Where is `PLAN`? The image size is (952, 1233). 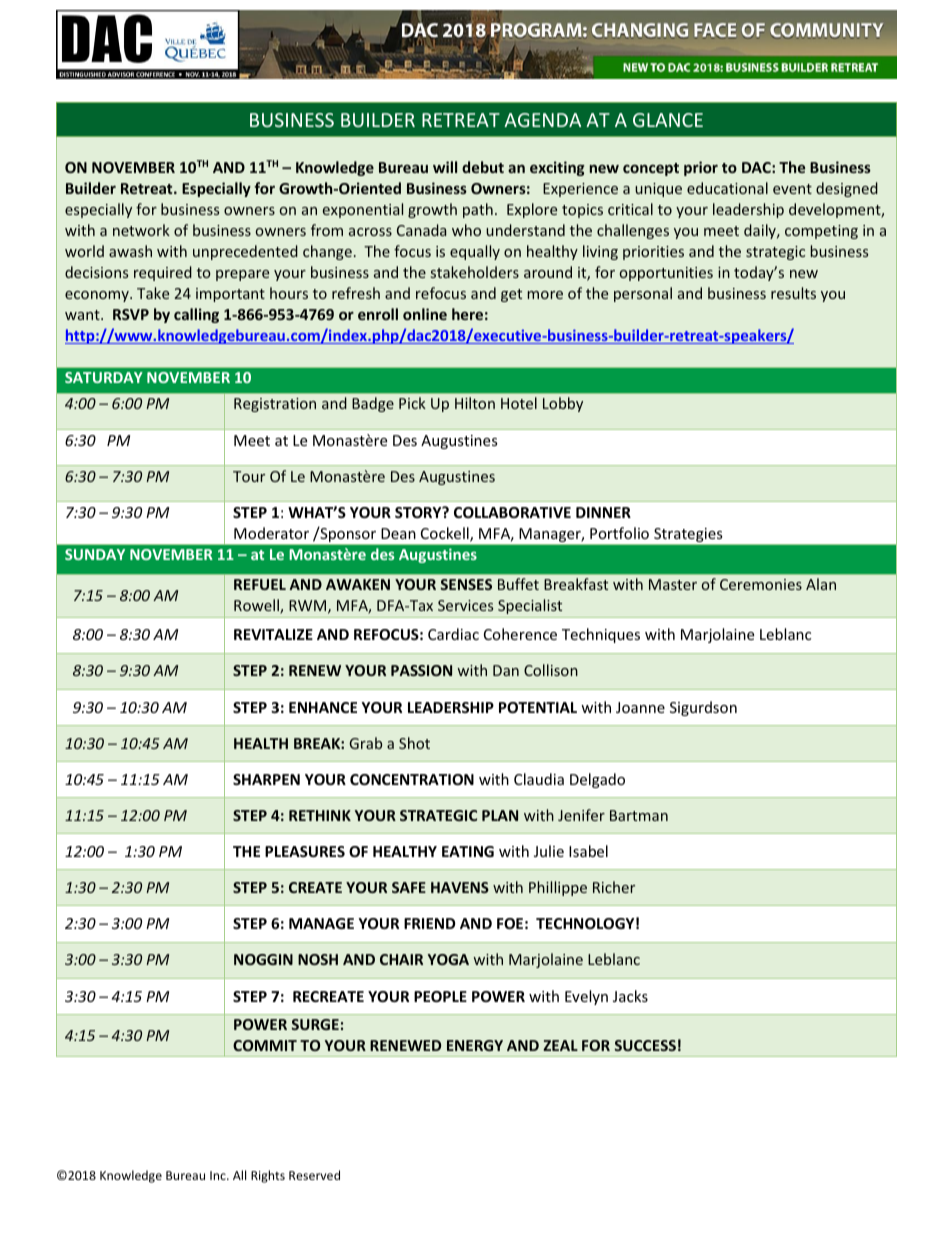 PLAN is located at coordinates (500, 815).
